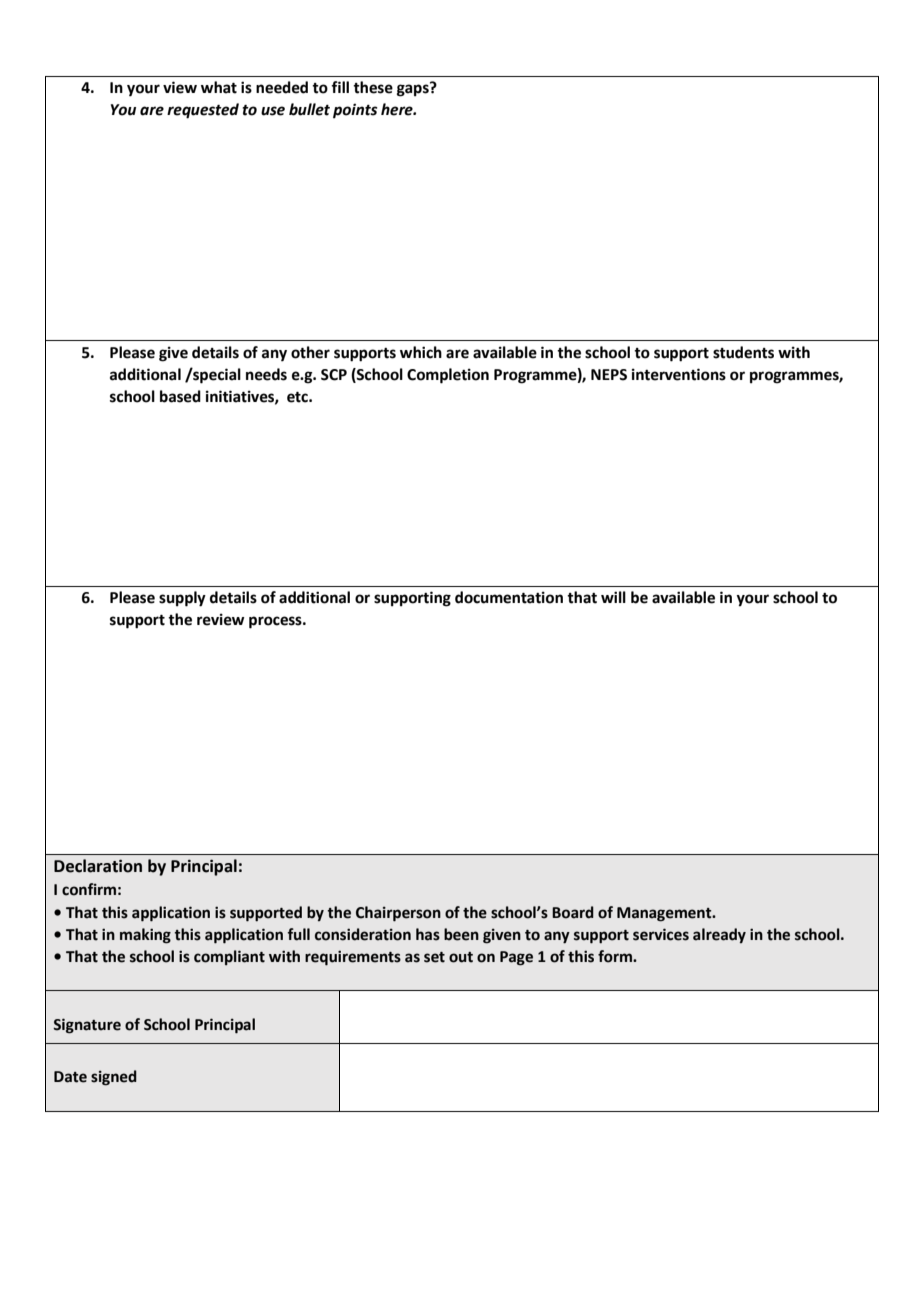  Describe the element at coordinates (114, 1078) in the document. I see `signed` at that location.
